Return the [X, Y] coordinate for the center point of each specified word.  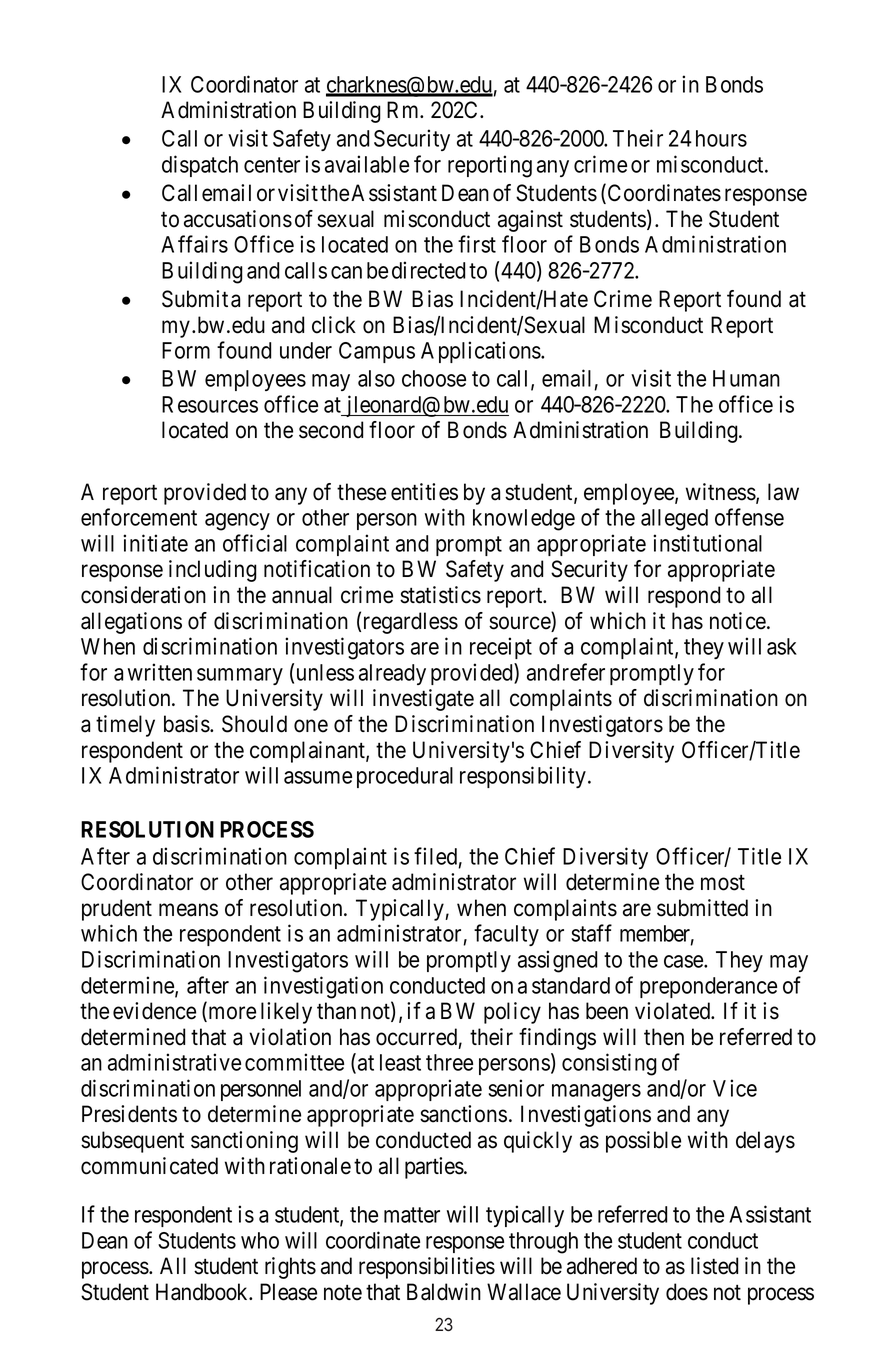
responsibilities [427, 1268]
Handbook [203, 1292]
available [367, 164]
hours [721, 138]
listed [714, 1266]
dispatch [200, 166]
